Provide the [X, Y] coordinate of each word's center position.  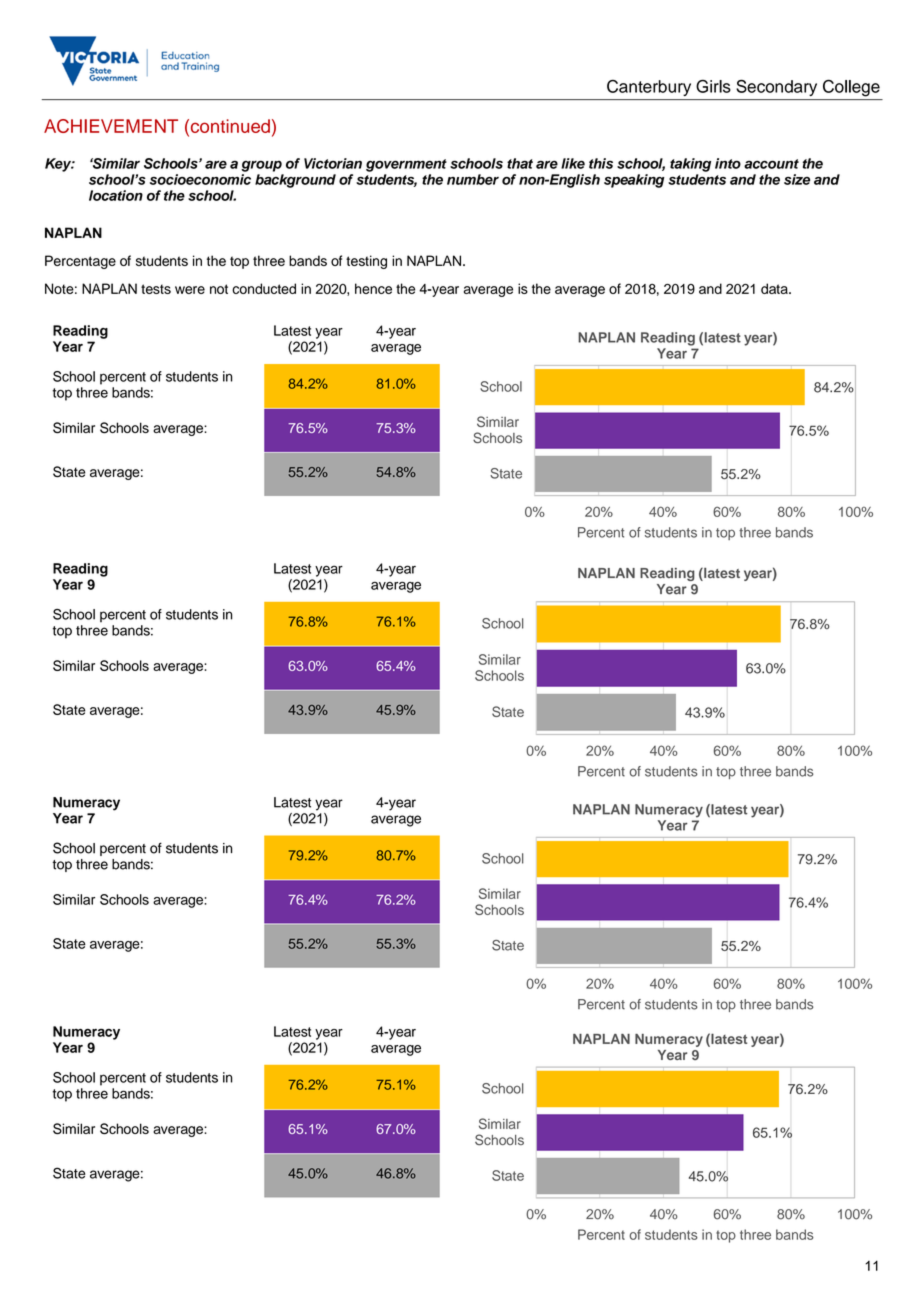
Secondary [776, 88]
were [190, 290]
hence [373, 288]
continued [229, 126]
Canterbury [649, 88]
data [775, 288]
